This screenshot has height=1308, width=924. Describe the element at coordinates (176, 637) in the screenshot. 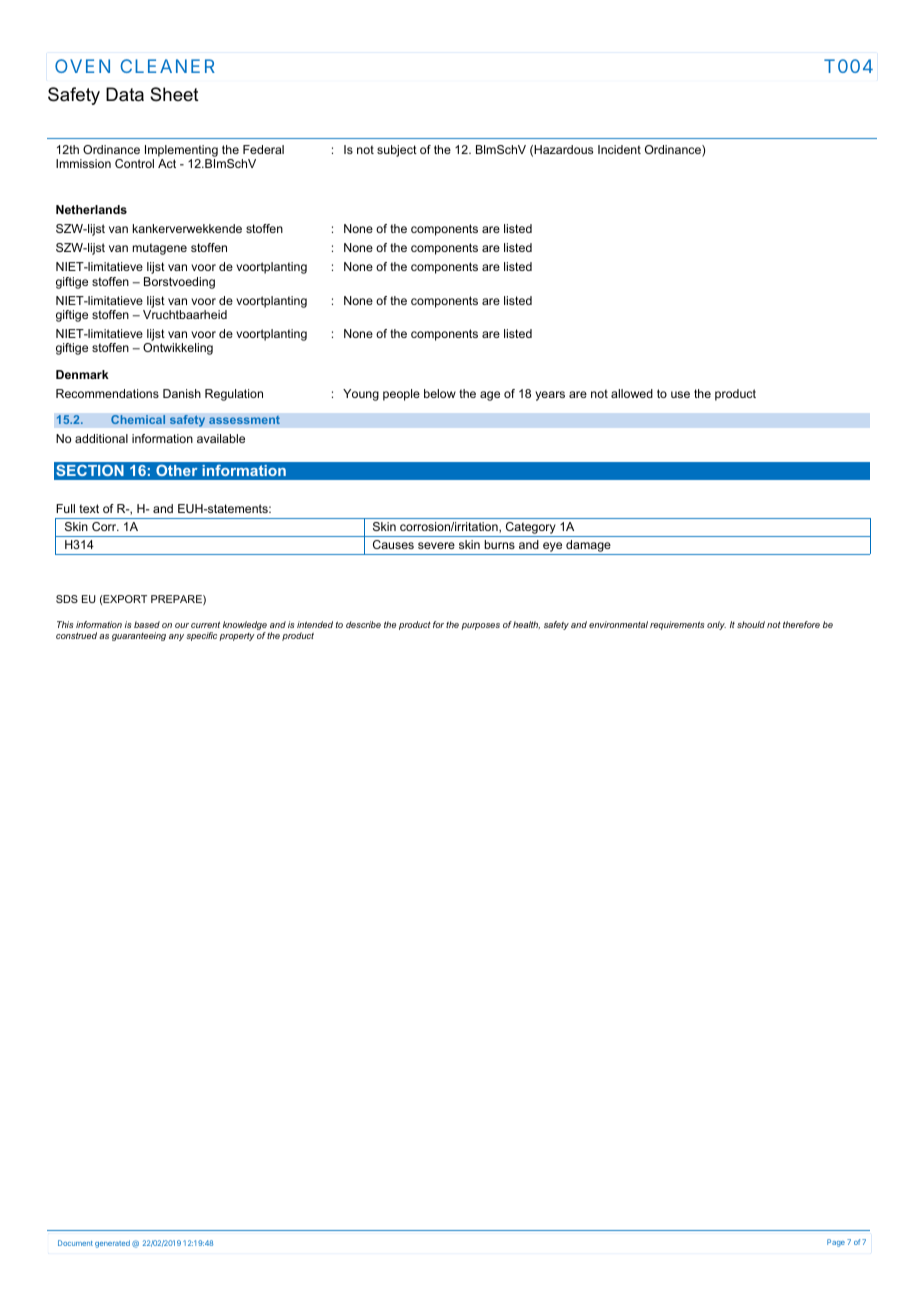

I see `any` at that location.
